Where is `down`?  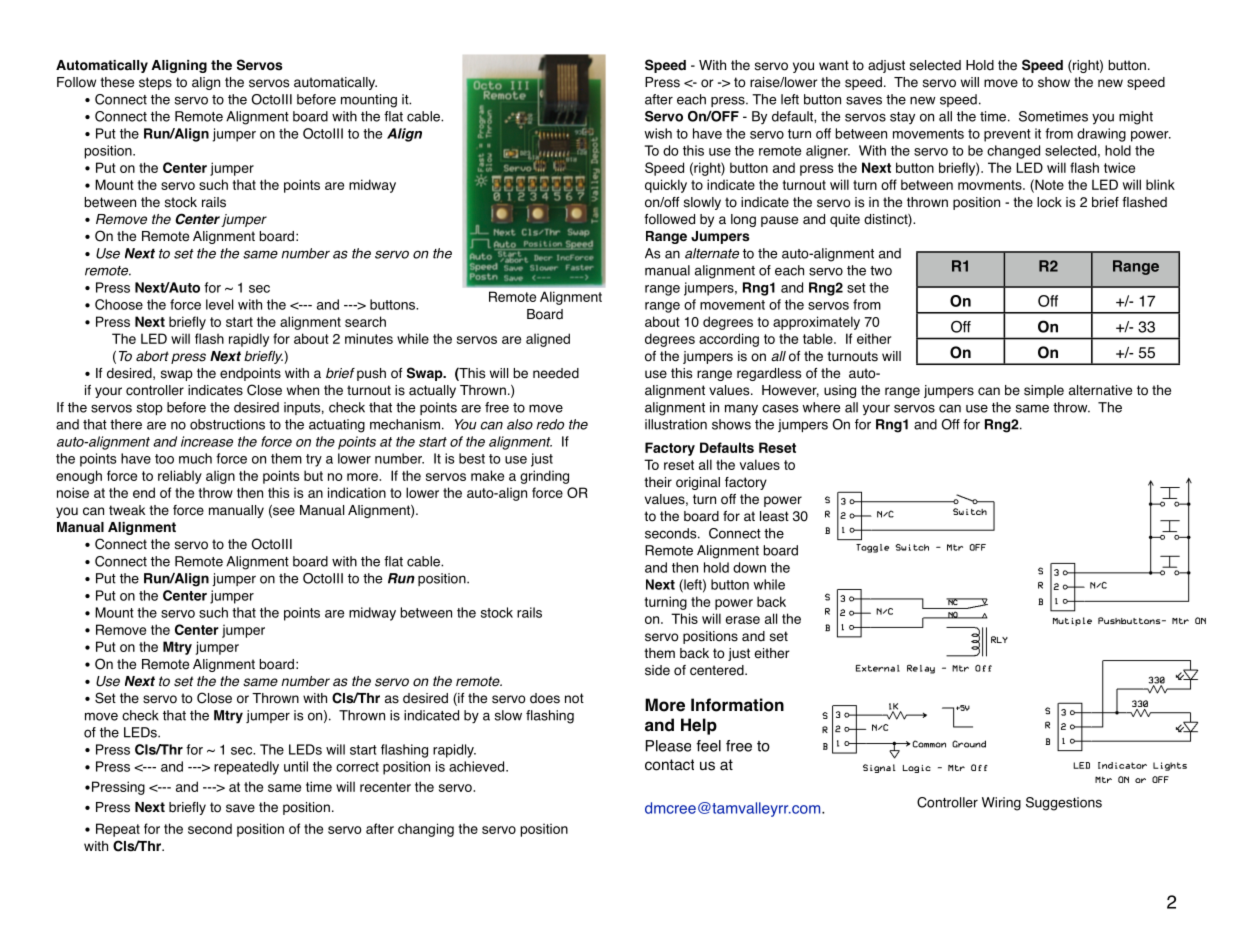 down is located at coordinates (749, 567).
